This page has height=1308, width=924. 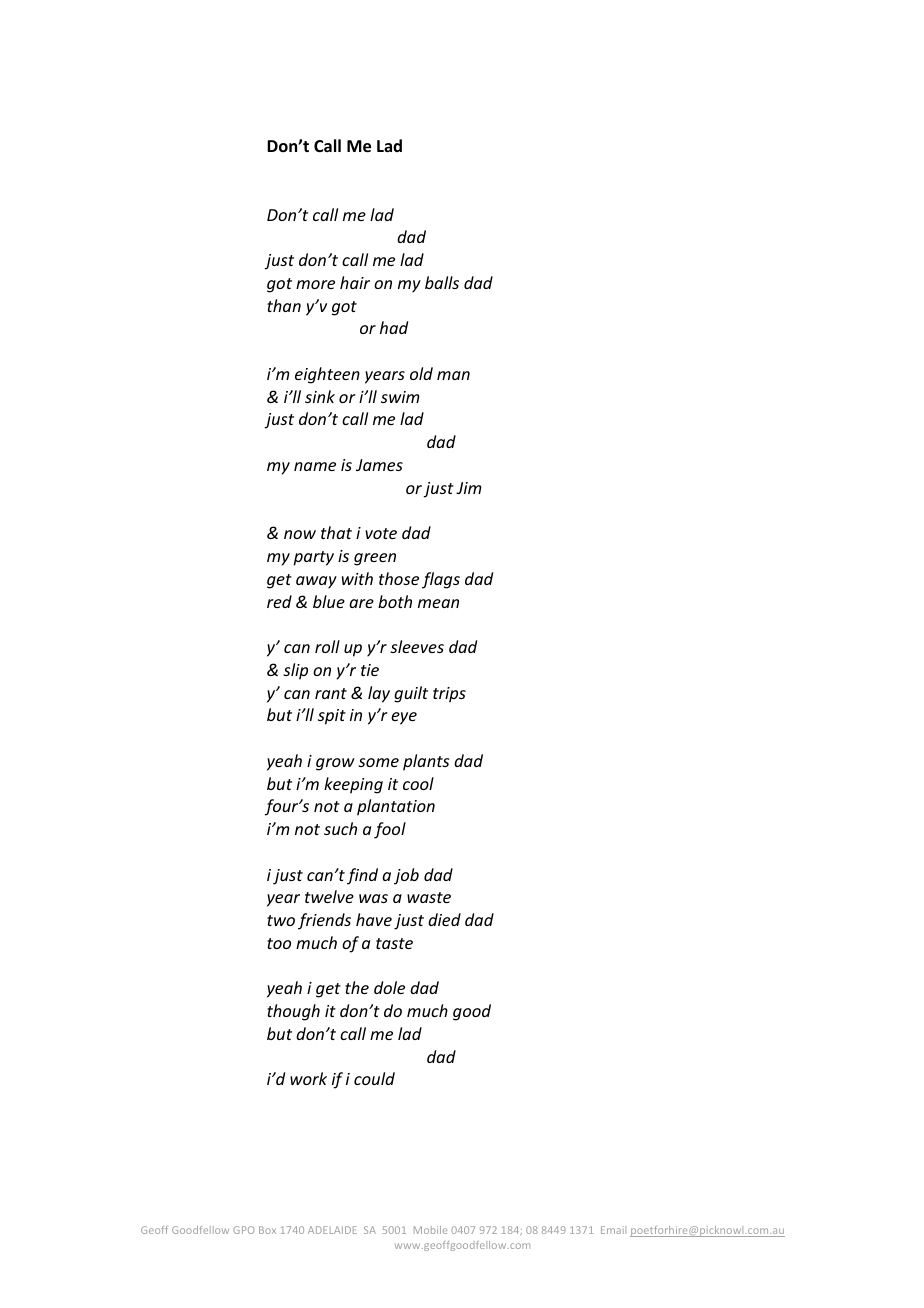 What do you see at coordinates (284, 305) in the page?
I see `than` at bounding box center [284, 305].
